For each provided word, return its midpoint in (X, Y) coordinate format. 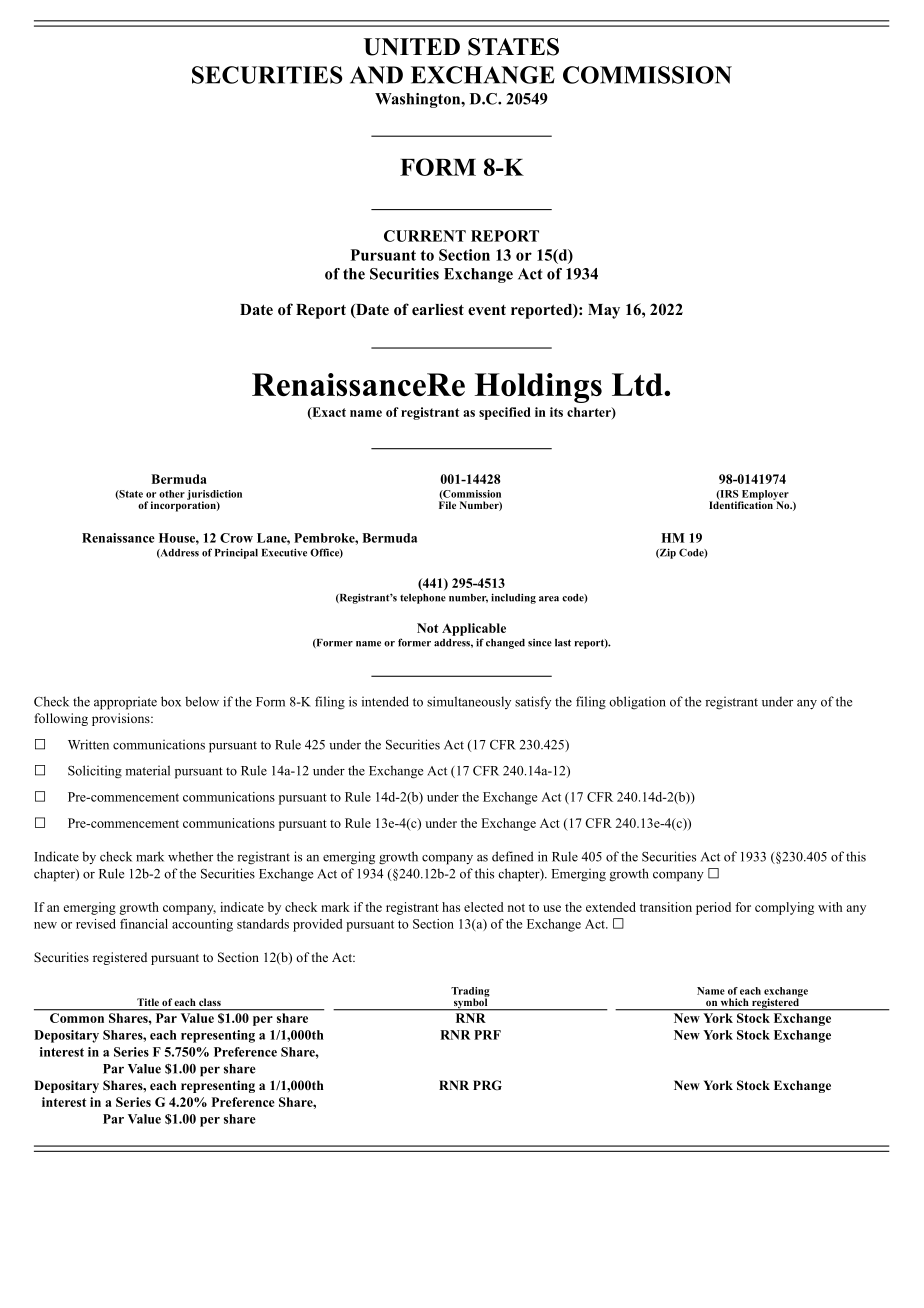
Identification (742, 504)
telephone (423, 599)
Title (148, 1002)
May (604, 311)
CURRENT (425, 236)
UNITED (412, 47)
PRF (487, 1035)
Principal (236, 553)
